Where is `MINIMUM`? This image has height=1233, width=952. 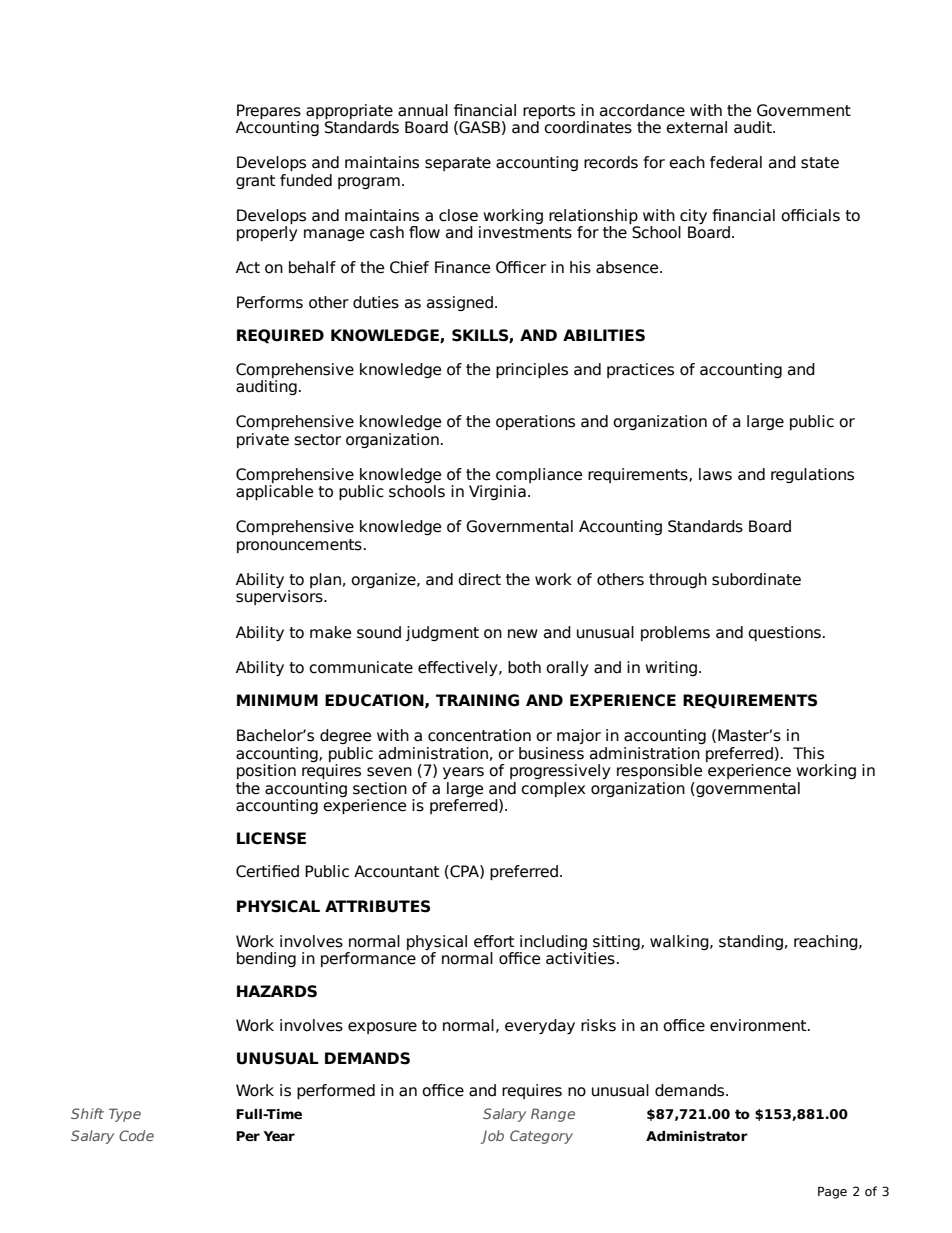 MINIMUM is located at coordinates (277, 700).
